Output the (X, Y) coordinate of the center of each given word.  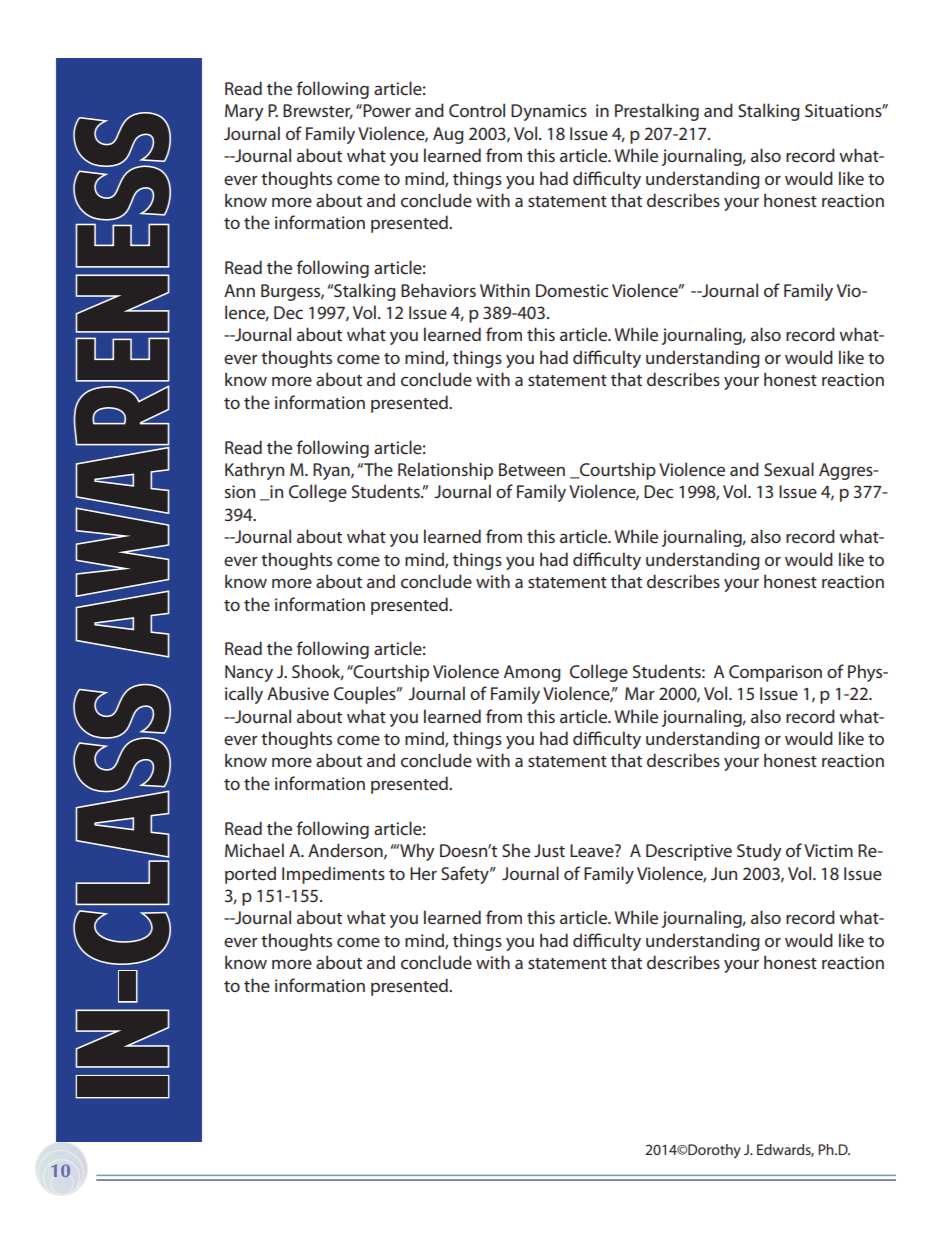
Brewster (318, 111)
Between (532, 469)
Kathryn (254, 471)
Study (759, 852)
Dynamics (549, 112)
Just (549, 850)
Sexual (789, 469)
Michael (254, 850)
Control (477, 110)
